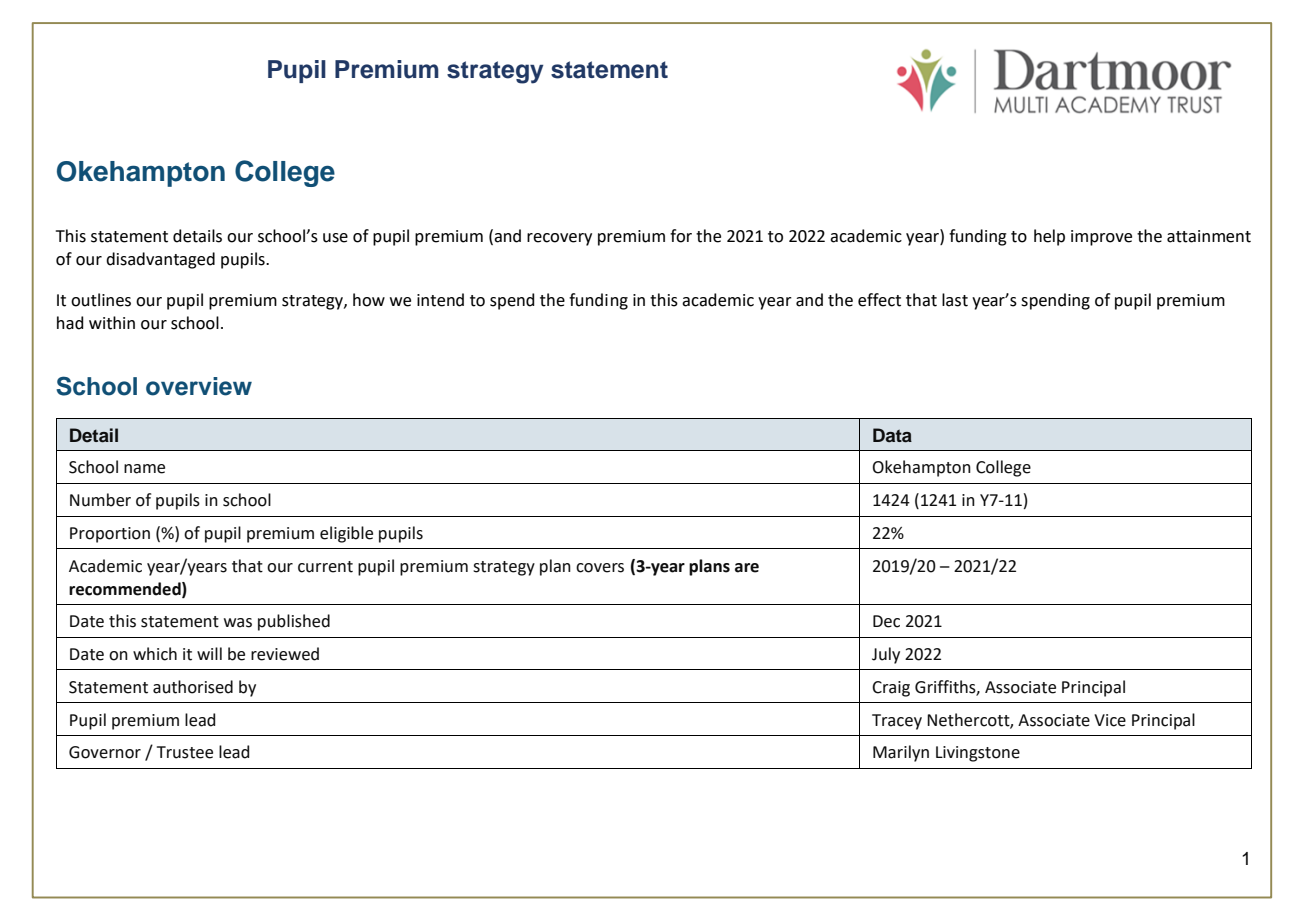 Image resolution: width=1307 pixels, height=924 pixels. What do you see at coordinates (897, 722) in the image?
I see `Tracey` at bounding box center [897, 722].
